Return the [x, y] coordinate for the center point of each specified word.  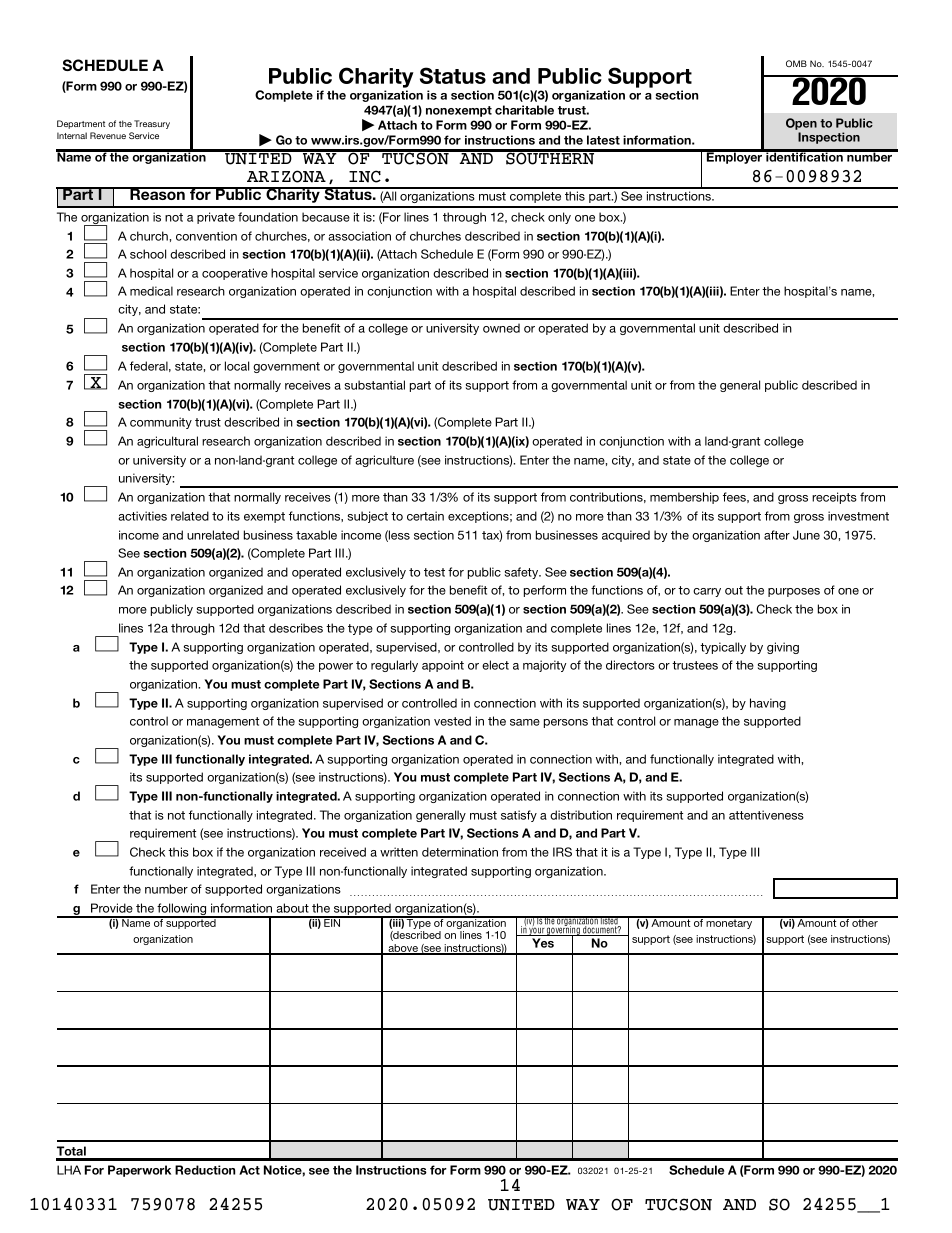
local [237, 366]
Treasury [152, 124]
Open [801, 124]
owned [501, 328]
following [182, 910]
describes [296, 628]
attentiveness [766, 815]
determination [460, 852]
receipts [834, 498]
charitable [524, 110]
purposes [794, 592]
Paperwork [139, 1171]
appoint [443, 666]
